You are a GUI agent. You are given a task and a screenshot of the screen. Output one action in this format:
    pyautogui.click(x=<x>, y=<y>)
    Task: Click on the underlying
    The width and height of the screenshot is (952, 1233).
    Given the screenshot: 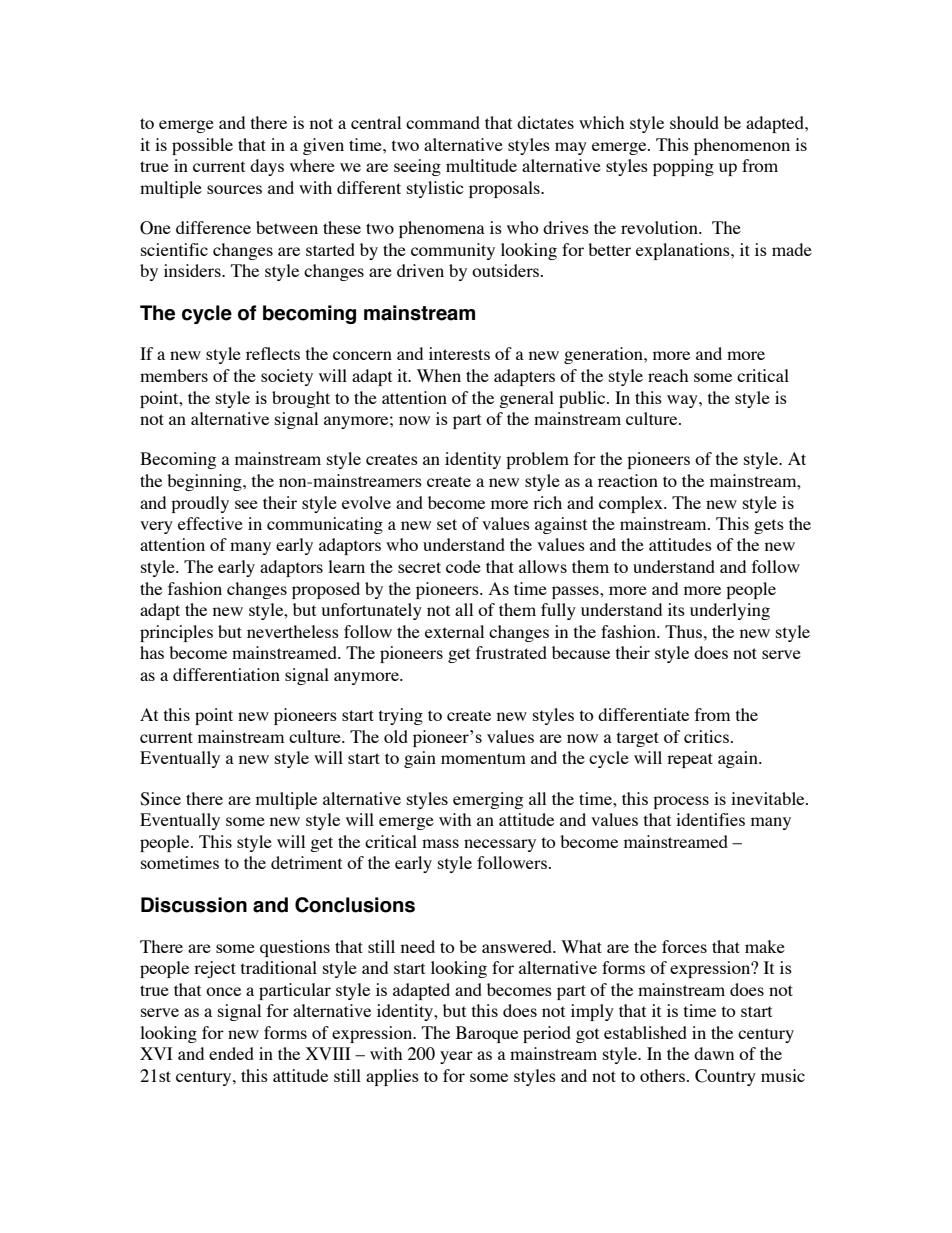 What is the action you would take?
    pyautogui.click(x=730, y=611)
